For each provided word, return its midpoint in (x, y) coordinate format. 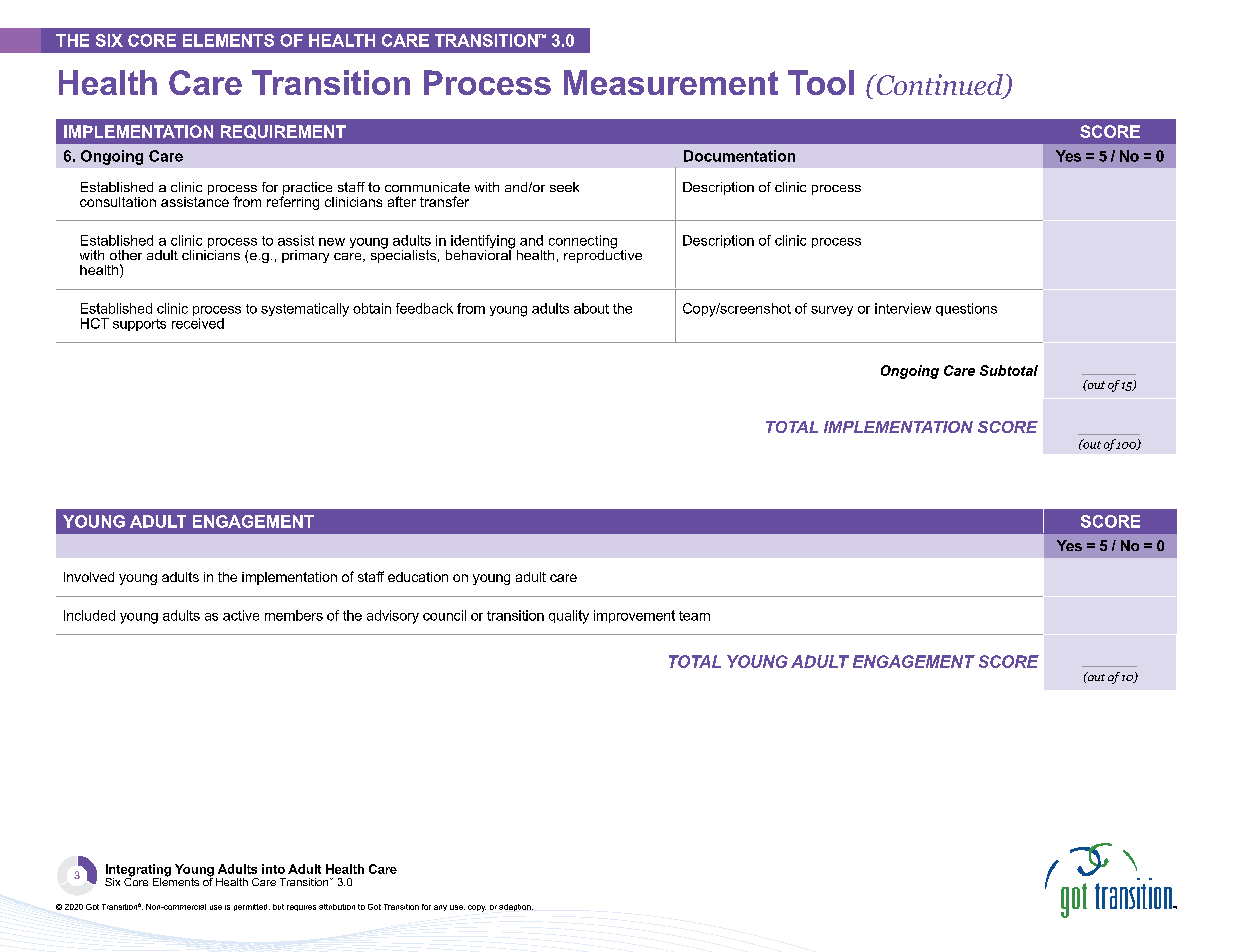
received (198, 323)
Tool (821, 82)
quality (569, 617)
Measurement (671, 82)
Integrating (138, 871)
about (591, 308)
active (241, 615)
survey (832, 311)
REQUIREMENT (283, 132)
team (694, 616)
